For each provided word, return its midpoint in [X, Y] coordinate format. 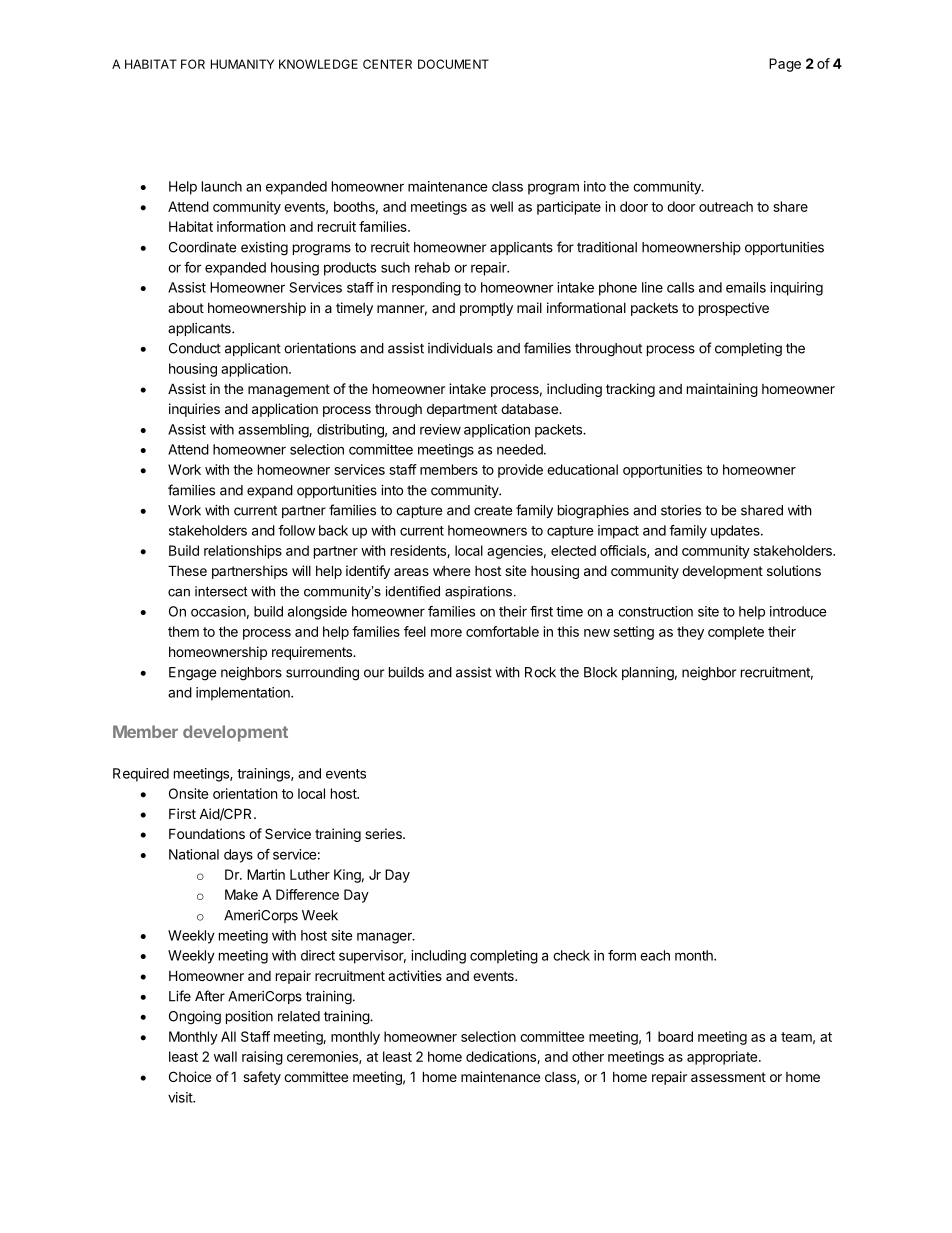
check [571, 955]
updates [736, 532]
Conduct [195, 348]
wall [225, 1056]
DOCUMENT [453, 64]
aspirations [478, 592]
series [384, 833]
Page [785, 65]
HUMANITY [242, 64]
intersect [221, 591]
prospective [734, 309]
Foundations [207, 833]
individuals [460, 348]
